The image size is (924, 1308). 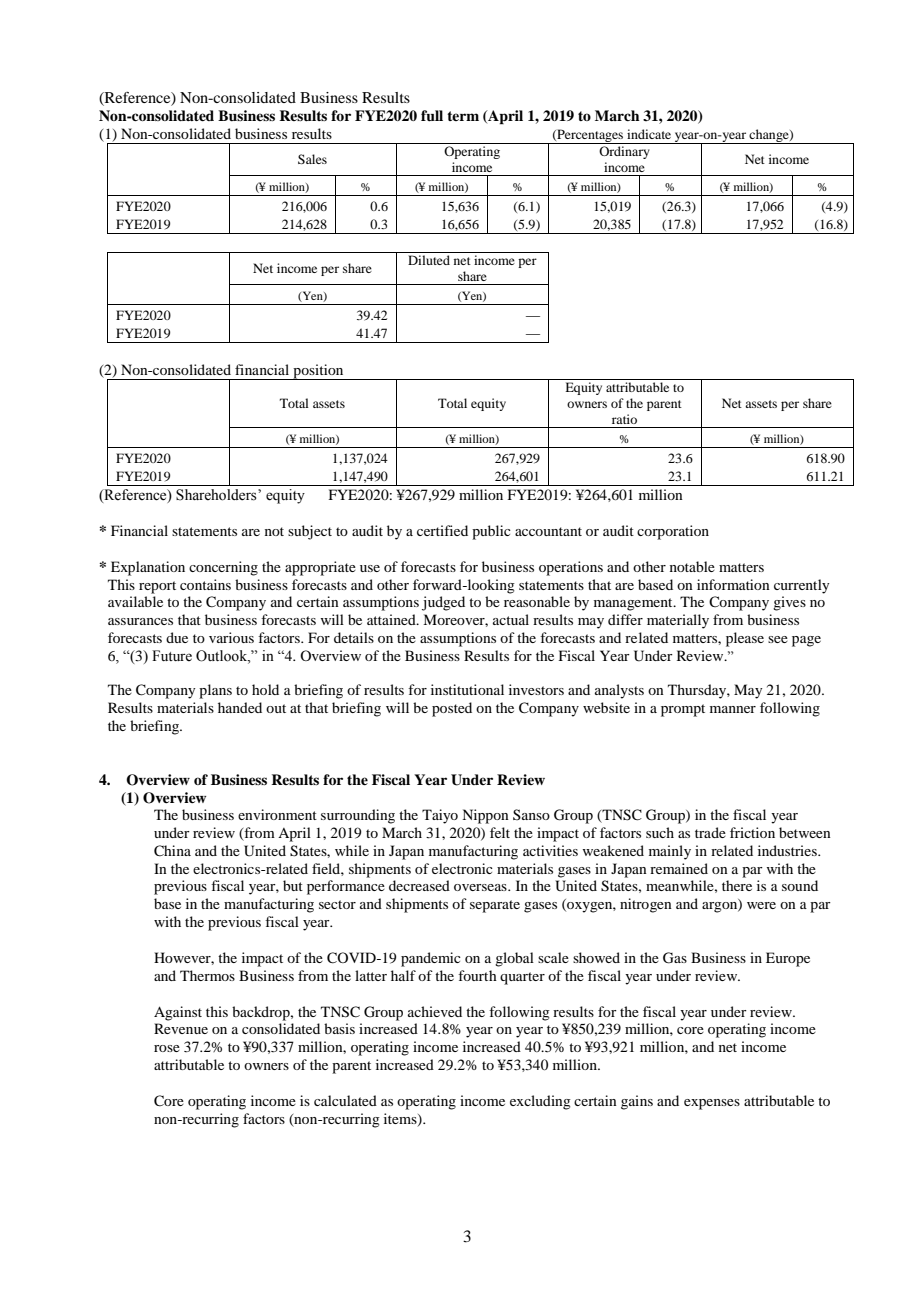 What do you see at coordinates (649, 134) in the image?
I see `indicate` at bounding box center [649, 134].
